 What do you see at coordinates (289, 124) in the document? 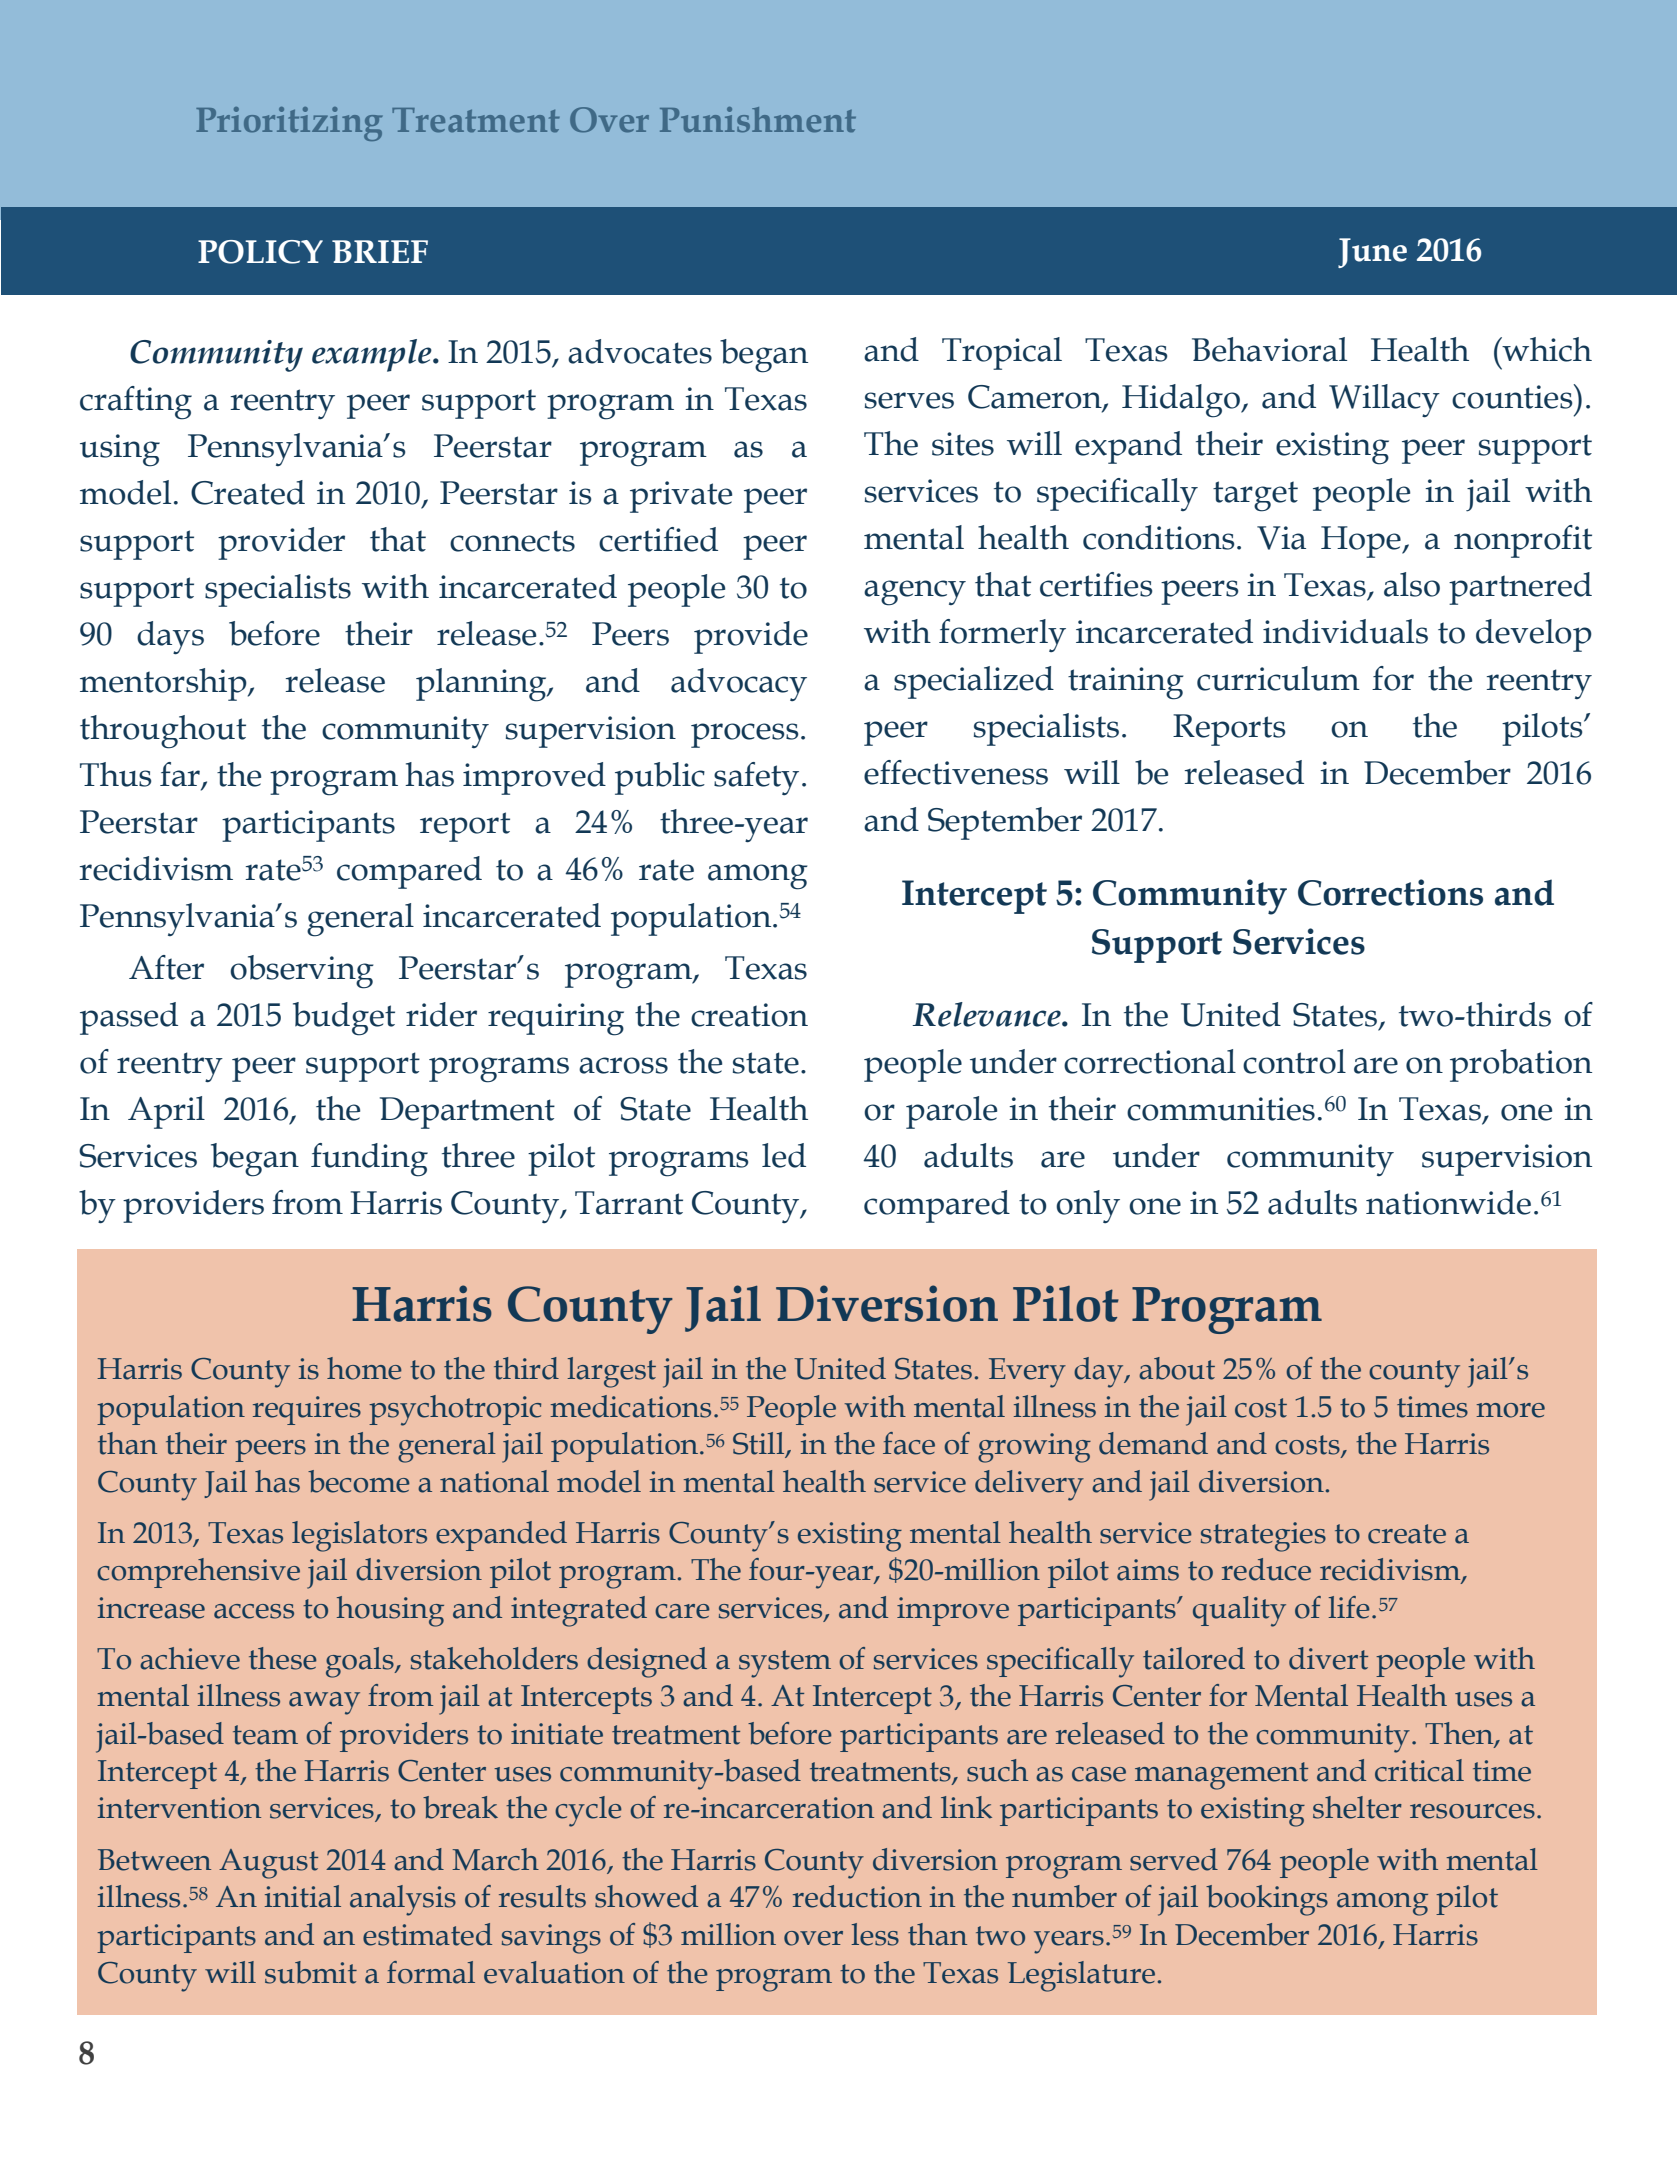
I see `Prioritizing` at bounding box center [289, 124].
